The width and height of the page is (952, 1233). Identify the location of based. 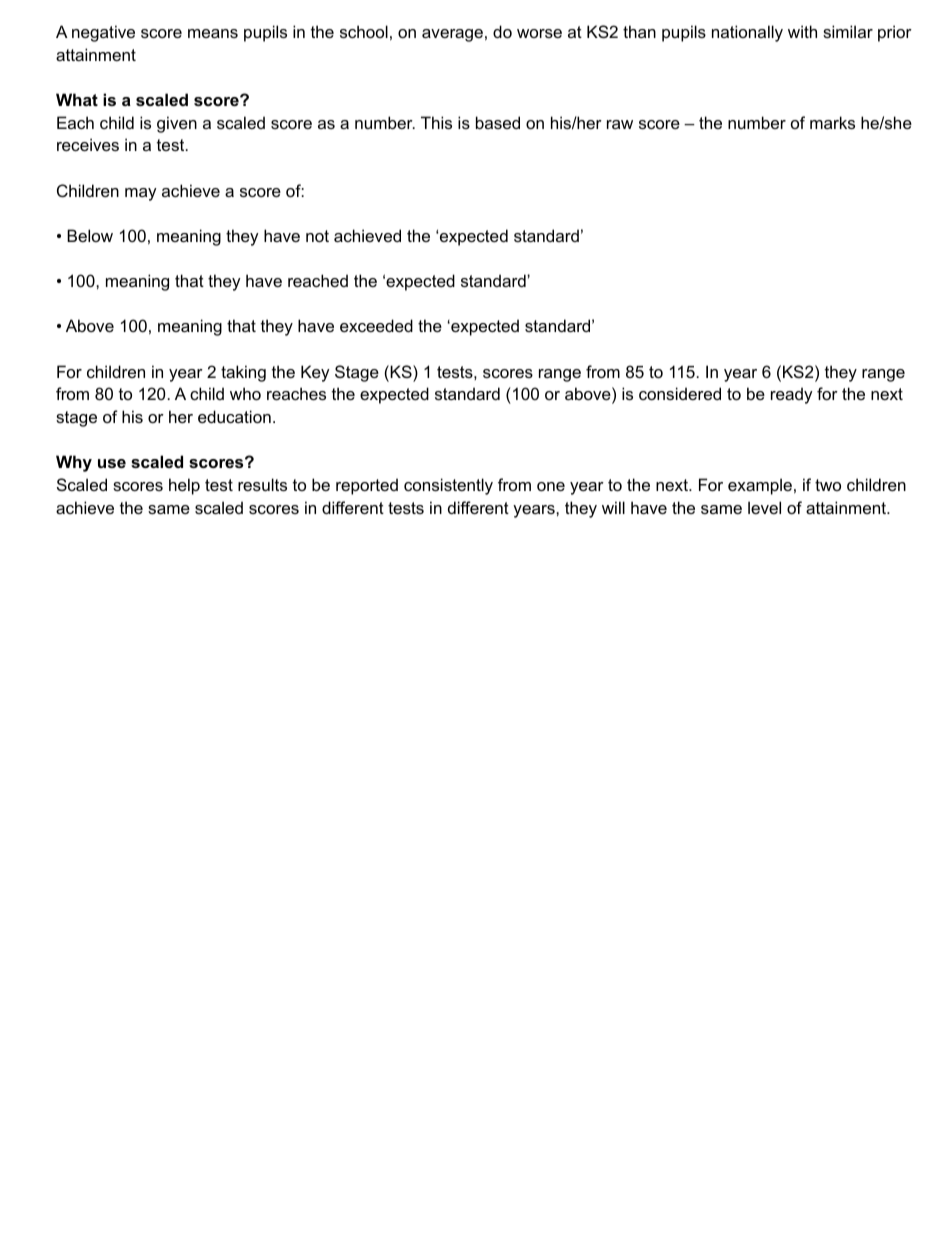
(498, 122).
